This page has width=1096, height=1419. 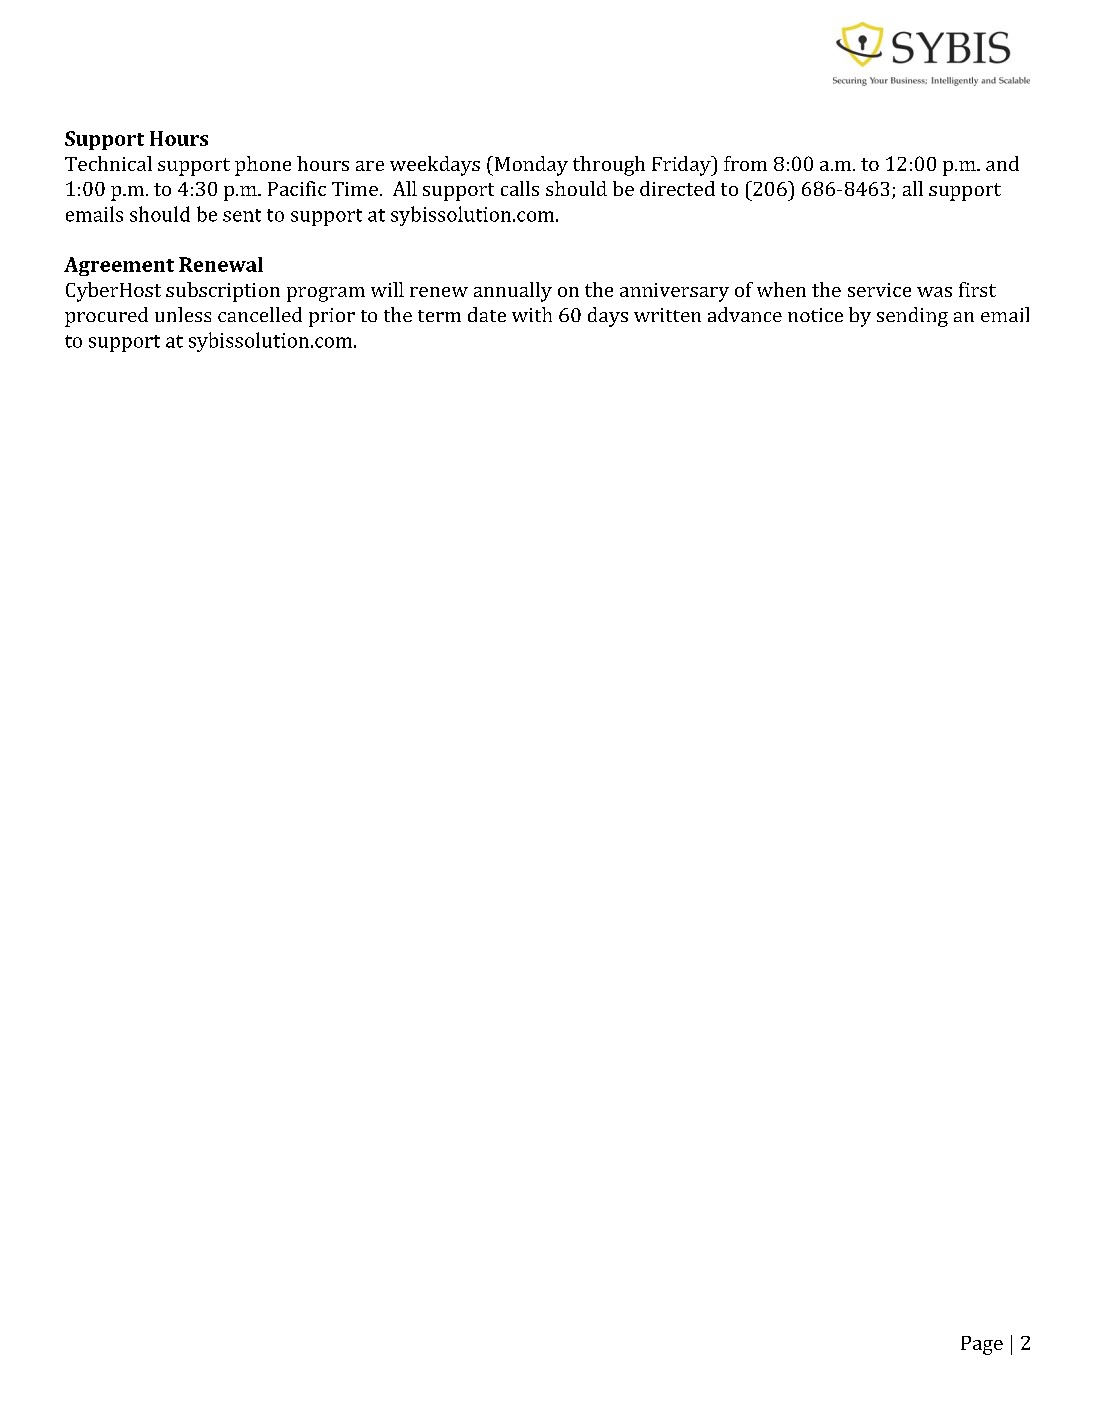 What do you see at coordinates (1002, 163) in the page?
I see `and` at bounding box center [1002, 163].
